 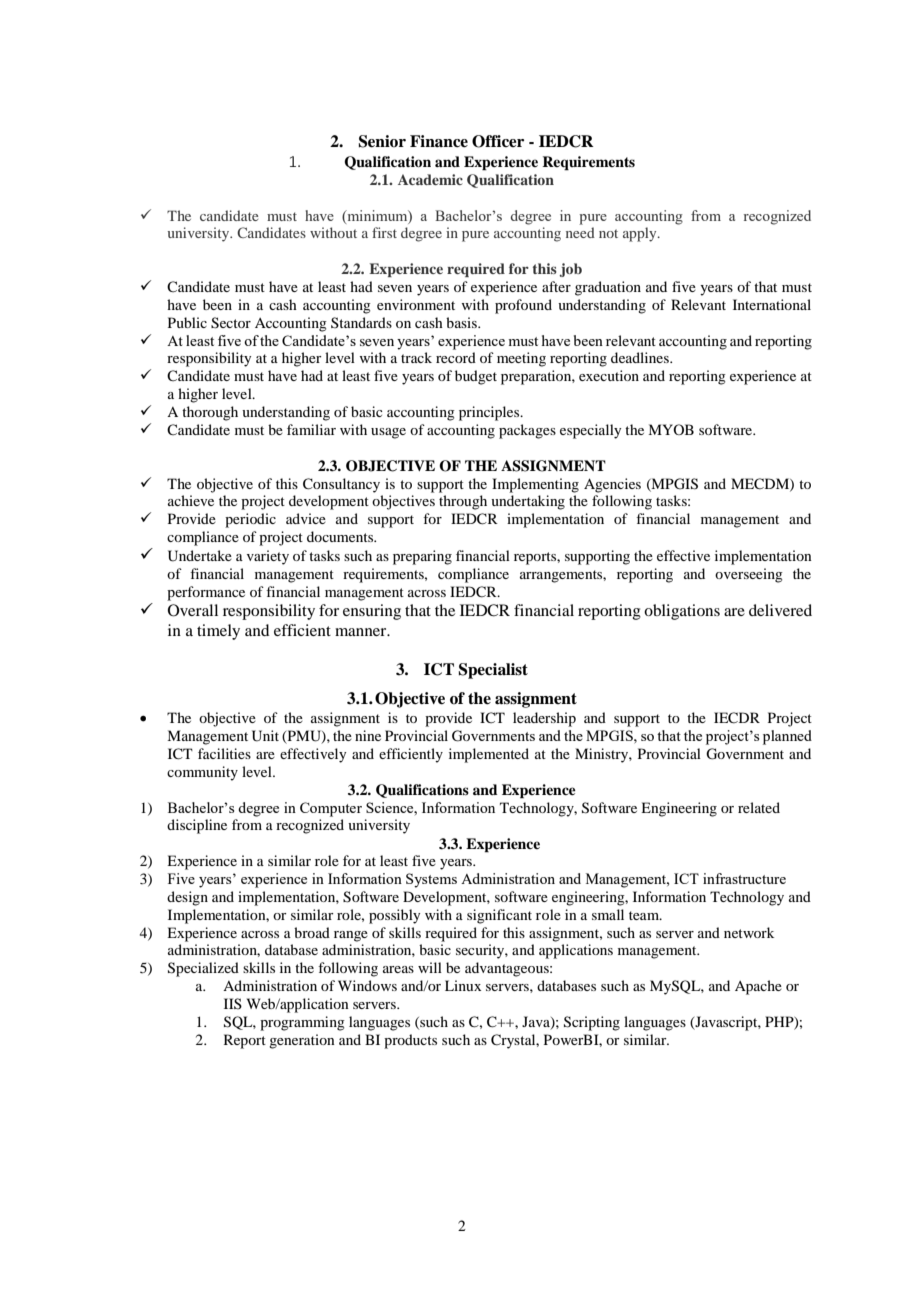 What do you see at coordinates (382, 141) in the screenshot?
I see `Senior` at bounding box center [382, 141].
